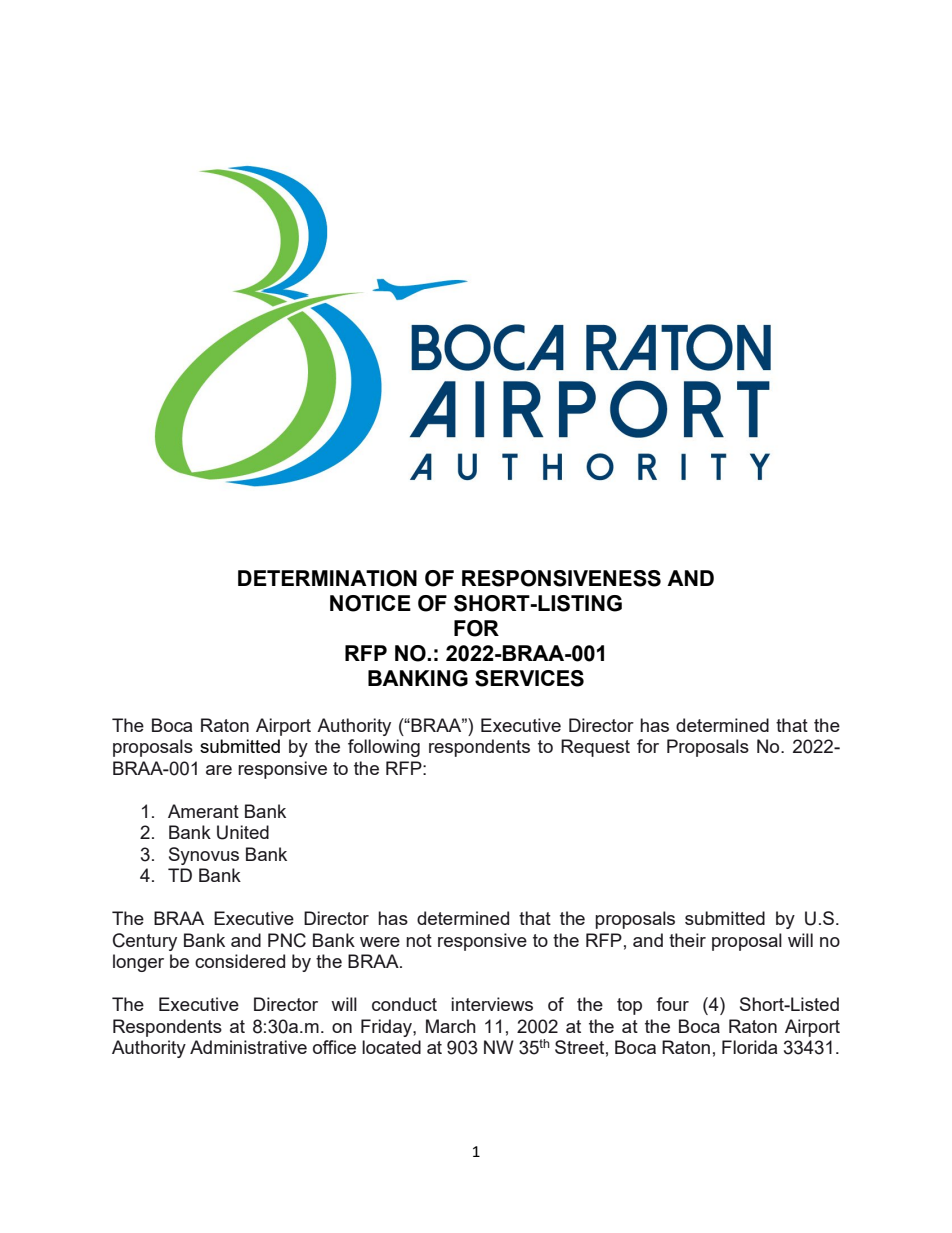 The height and width of the screenshot is (1233, 952). What do you see at coordinates (327, 578) in the screenshot?
I see `DETERMINATION` at bounding box center [327, 578].
